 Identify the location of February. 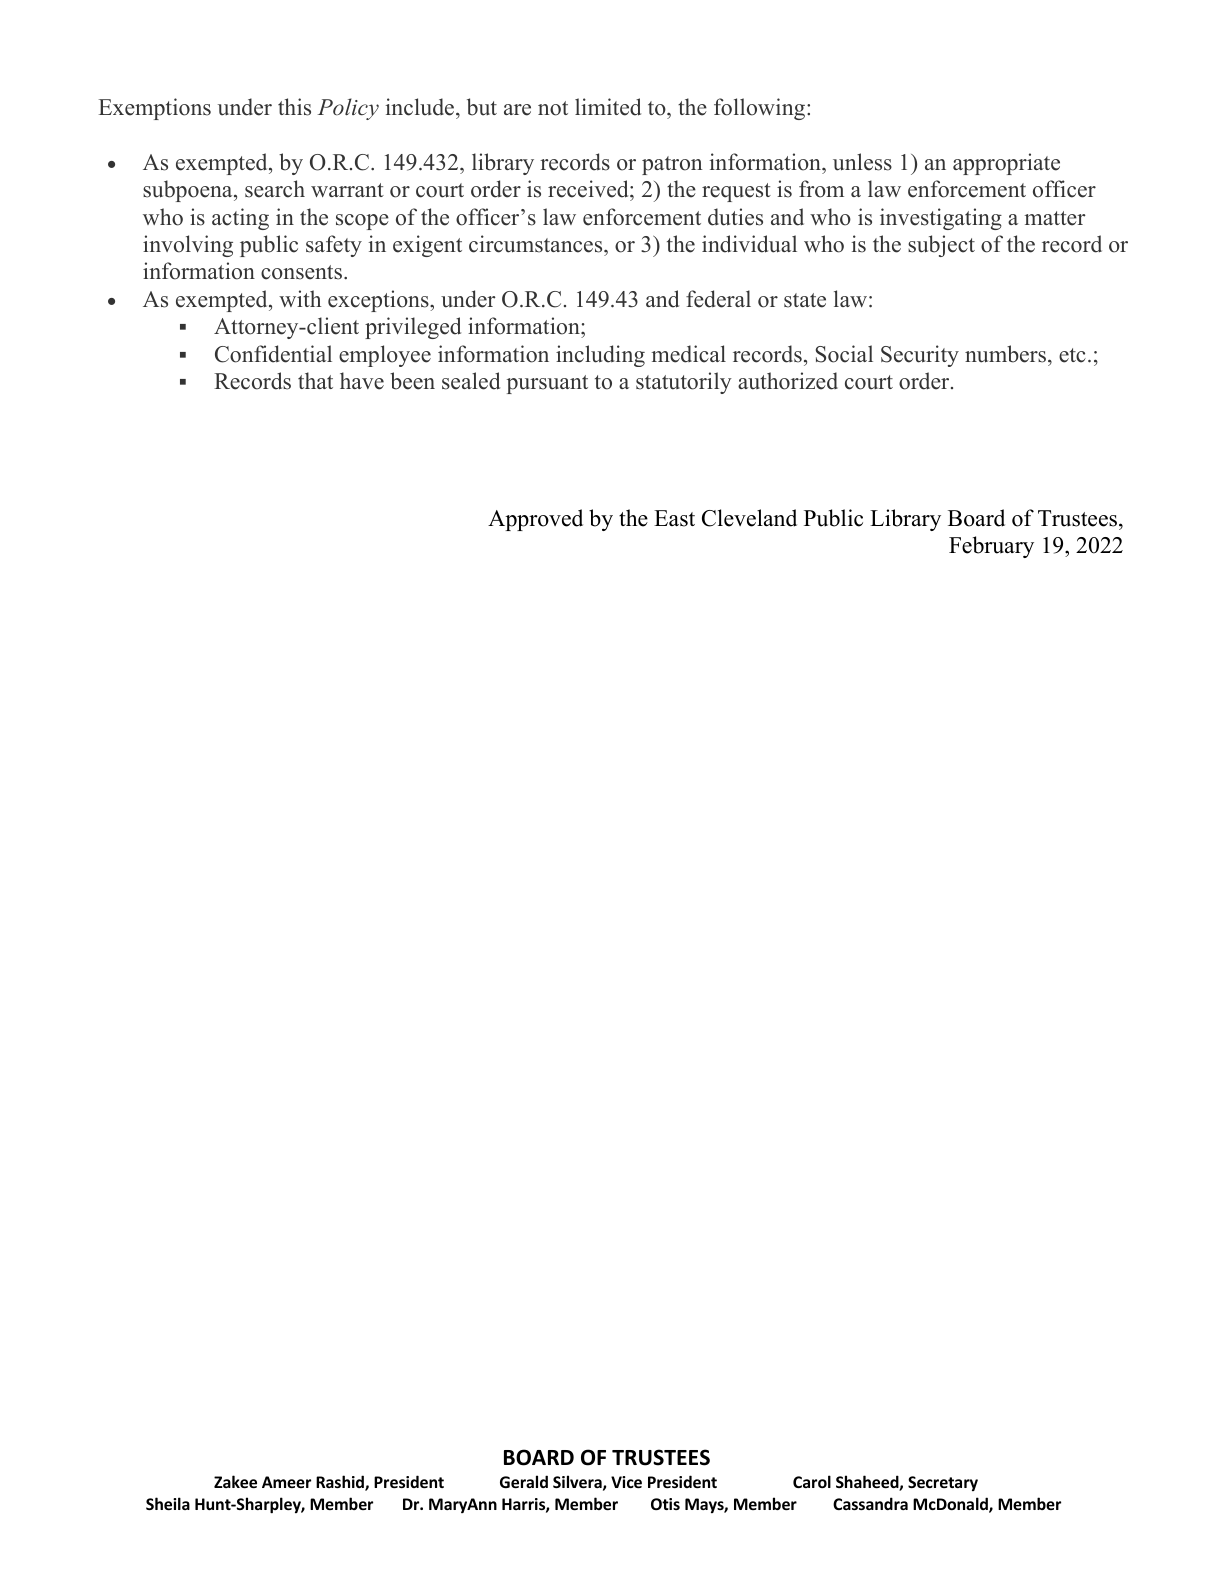
(991, 547).
